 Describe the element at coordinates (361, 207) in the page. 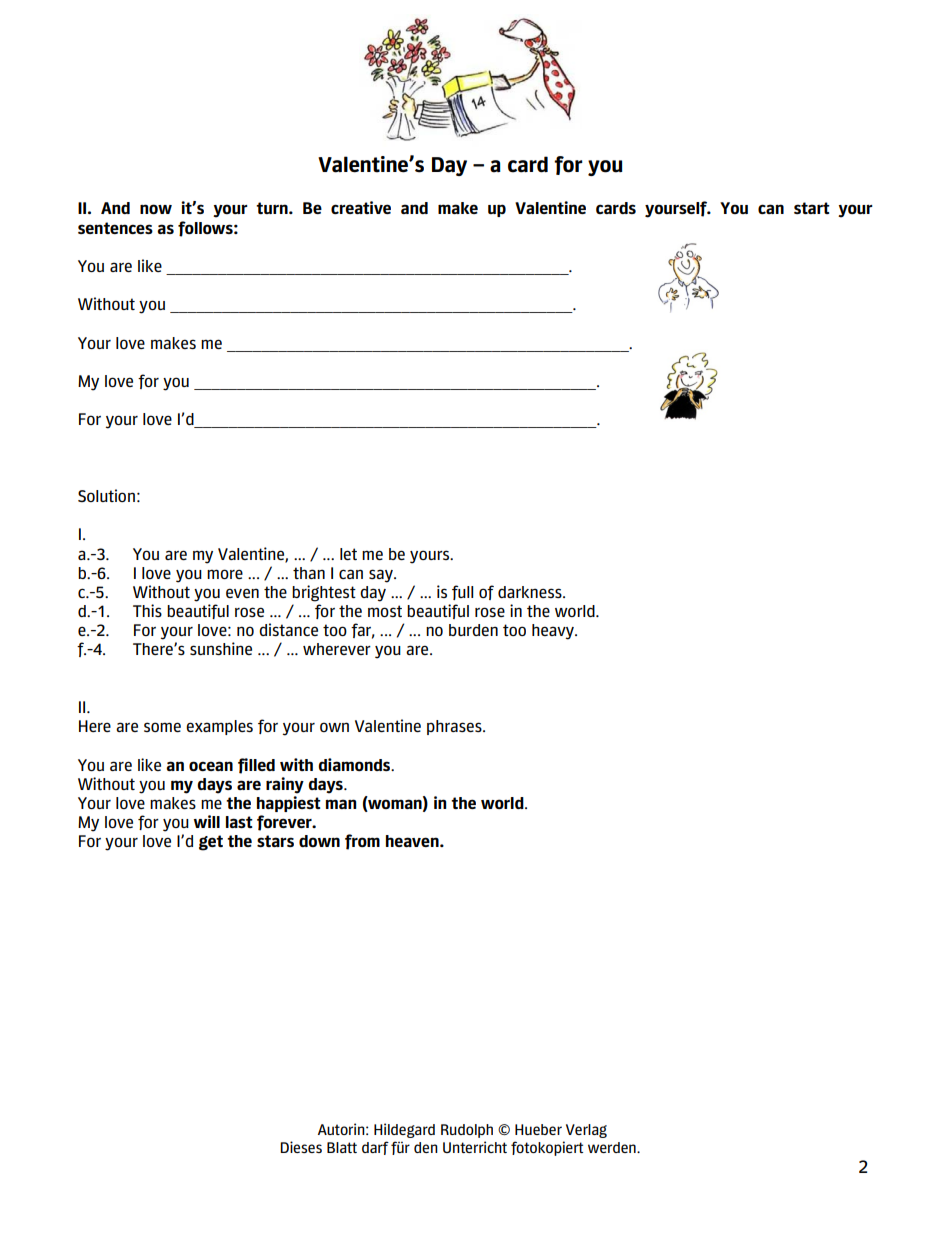

I see `creative` at that location.
